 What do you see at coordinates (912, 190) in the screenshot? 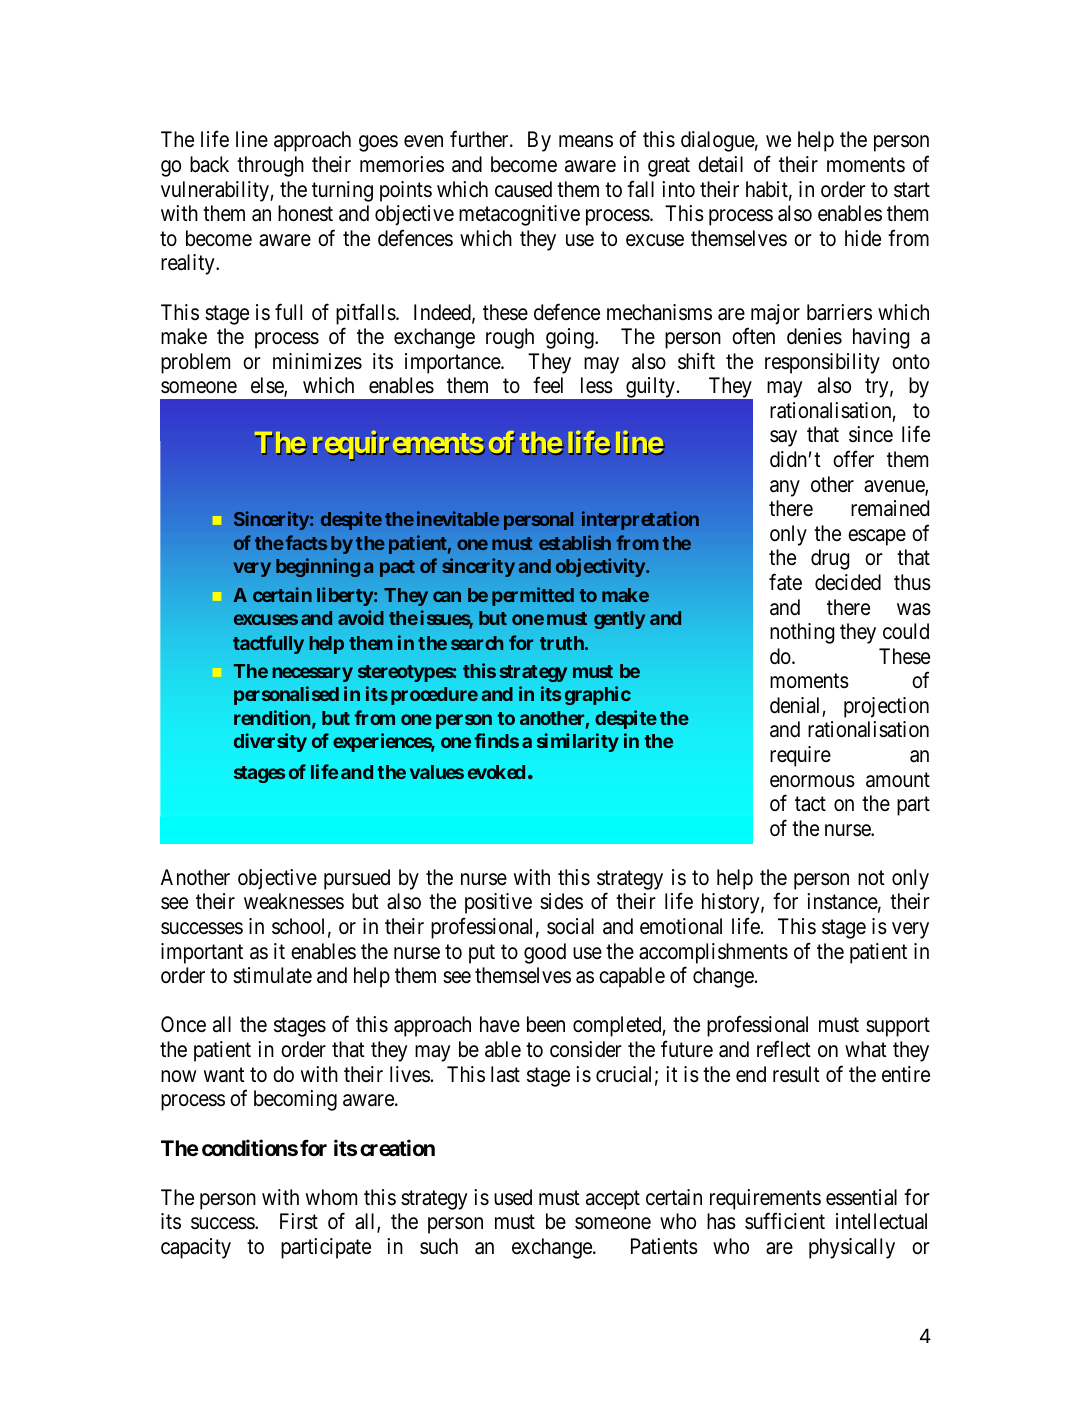
I see `start` at bounding box center [912, 190].
